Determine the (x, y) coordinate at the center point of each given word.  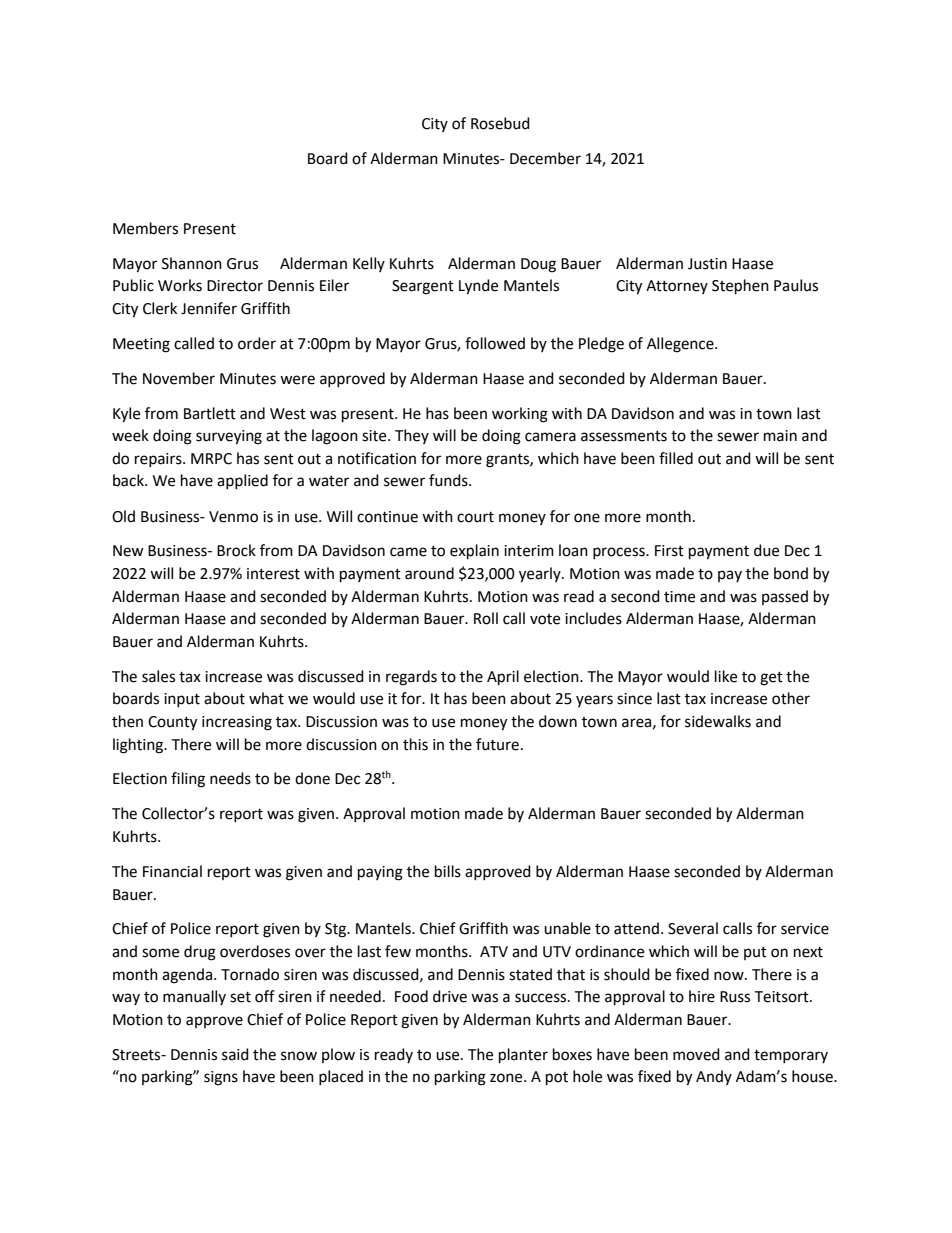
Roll (486, 618)
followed (495, 343)
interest (273, 574)
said (235, 1054)
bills (448, 871)
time (679, 597)
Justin (707, 264)
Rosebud (500, 123)
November (179, 378)
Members (145, 228)
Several (693, 928)
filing (188, 780)
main (780, 436)
